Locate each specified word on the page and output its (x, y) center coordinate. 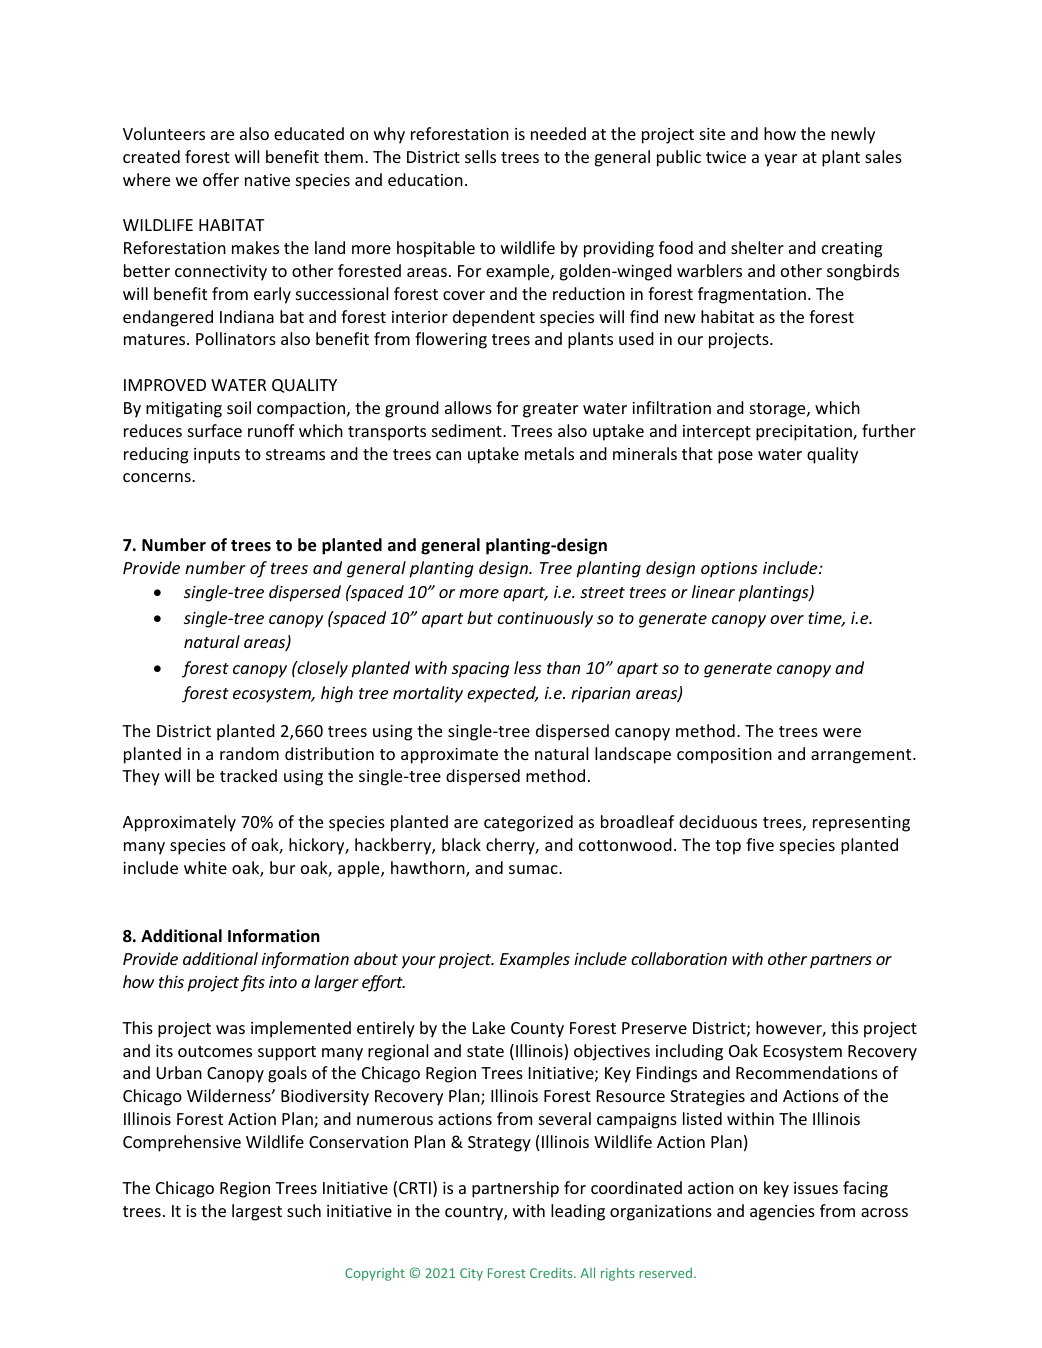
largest (257, 1212)
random (249, 753)
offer (221, 179)
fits (253, 983)
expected (502, 694)
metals (549, 453)
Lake (489, 1027)
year (780, 160)
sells (480, 156)
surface (215, 430)
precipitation (805, 433)
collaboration (679, 958)
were (842, 732)
